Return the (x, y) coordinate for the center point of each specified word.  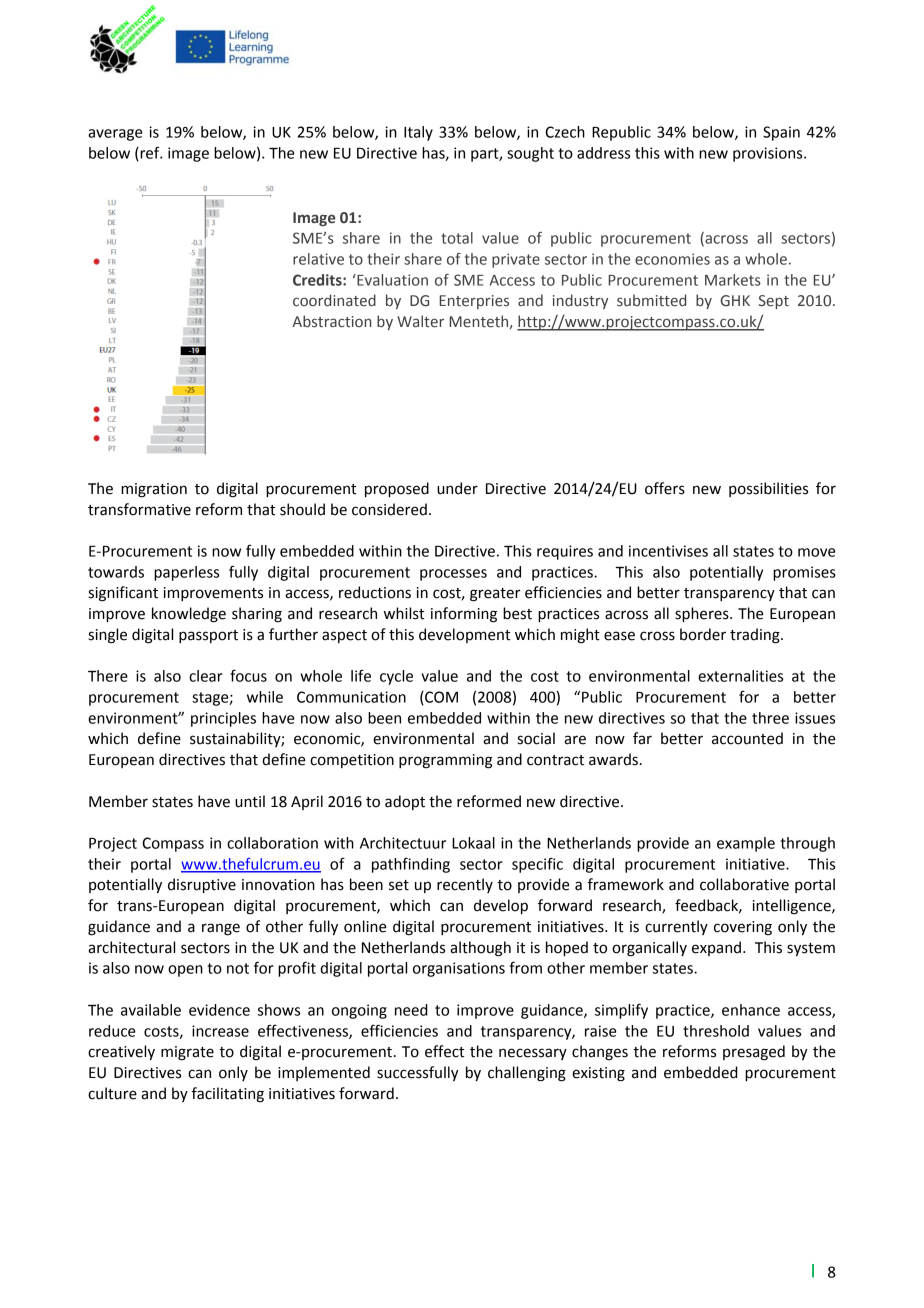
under (457, 488)
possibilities (768, 489)
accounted (747, 738)
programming (445, 761)
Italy (418, 133)
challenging (527, 1074)
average (115, 135)
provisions (769, 154)
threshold (716, 1031)
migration (154, 490)
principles (223, 719)
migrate (187, 1053)
